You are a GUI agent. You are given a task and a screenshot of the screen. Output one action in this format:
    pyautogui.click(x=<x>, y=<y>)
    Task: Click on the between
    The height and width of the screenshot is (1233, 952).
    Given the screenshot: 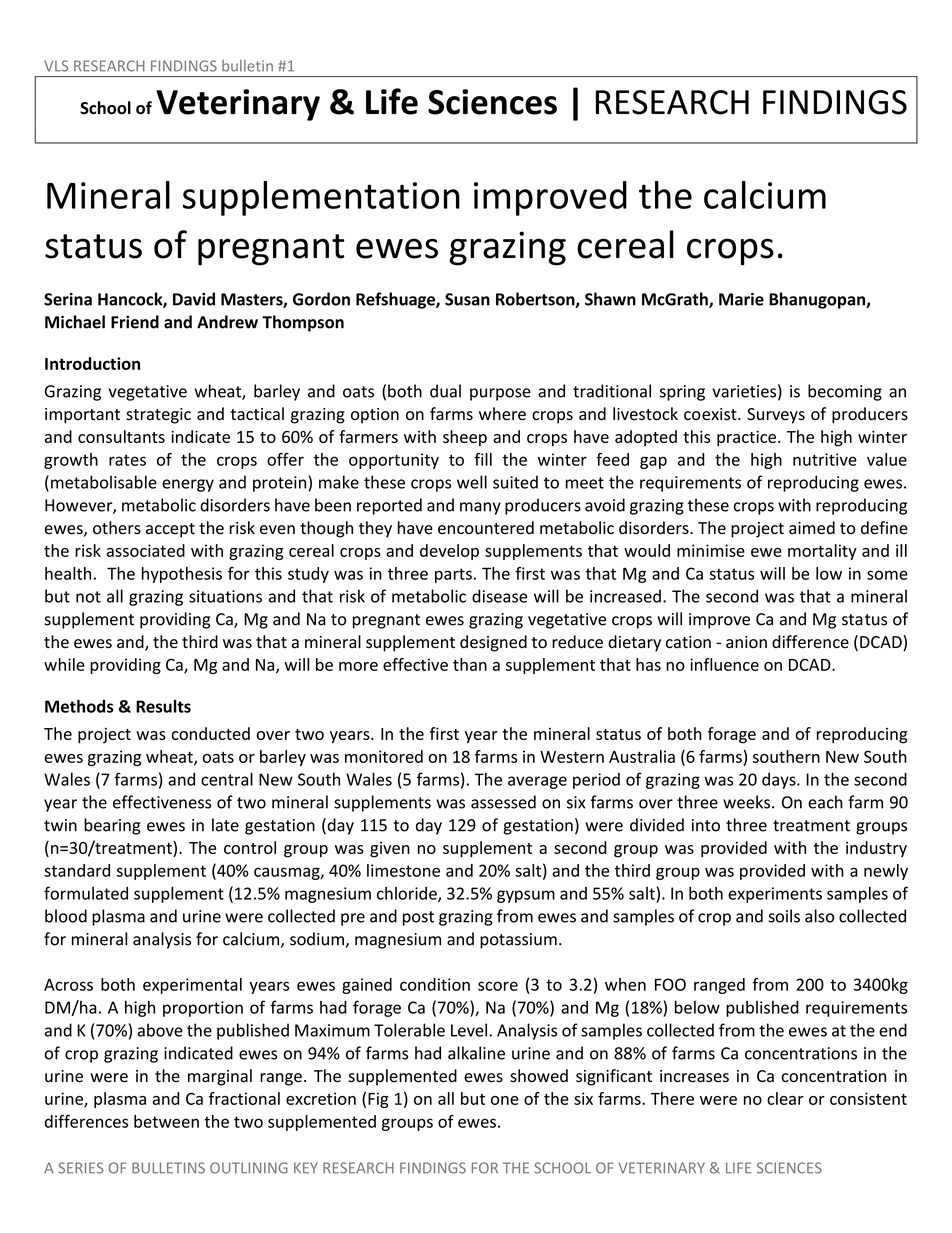 What is the action you would take?
    pyautogui.click(x=166, y=1121)
